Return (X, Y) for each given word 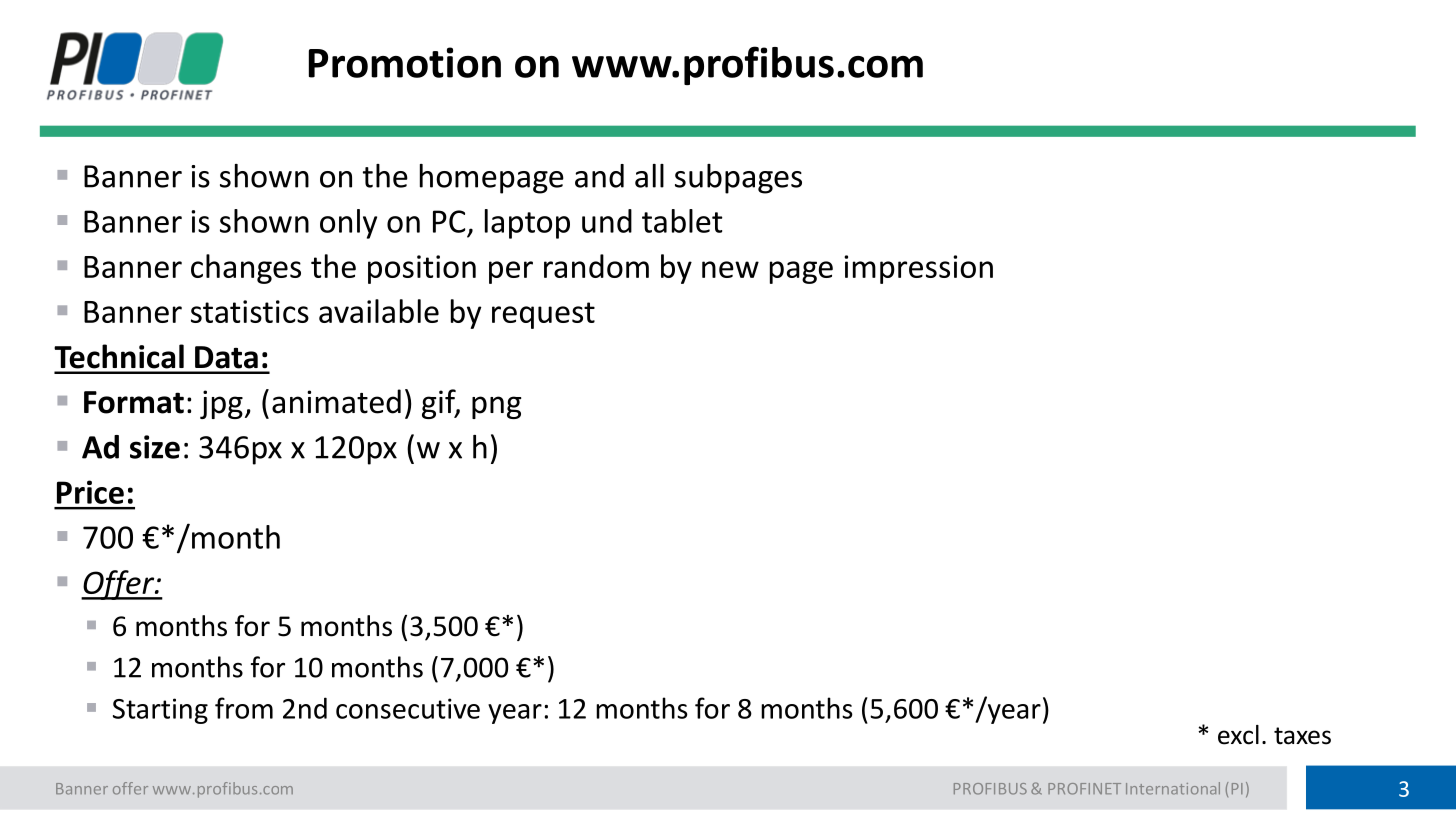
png (497, 407)
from (244, 708)
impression (918, 269)
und (607, 221)
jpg (221, 404)
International (1173, 788)
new (730, 269)
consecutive (408, 708)
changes (246, 269)
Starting (160, 711)
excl (1238, 735)
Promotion (405, 62)
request (543, 315)
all (649, 176)
